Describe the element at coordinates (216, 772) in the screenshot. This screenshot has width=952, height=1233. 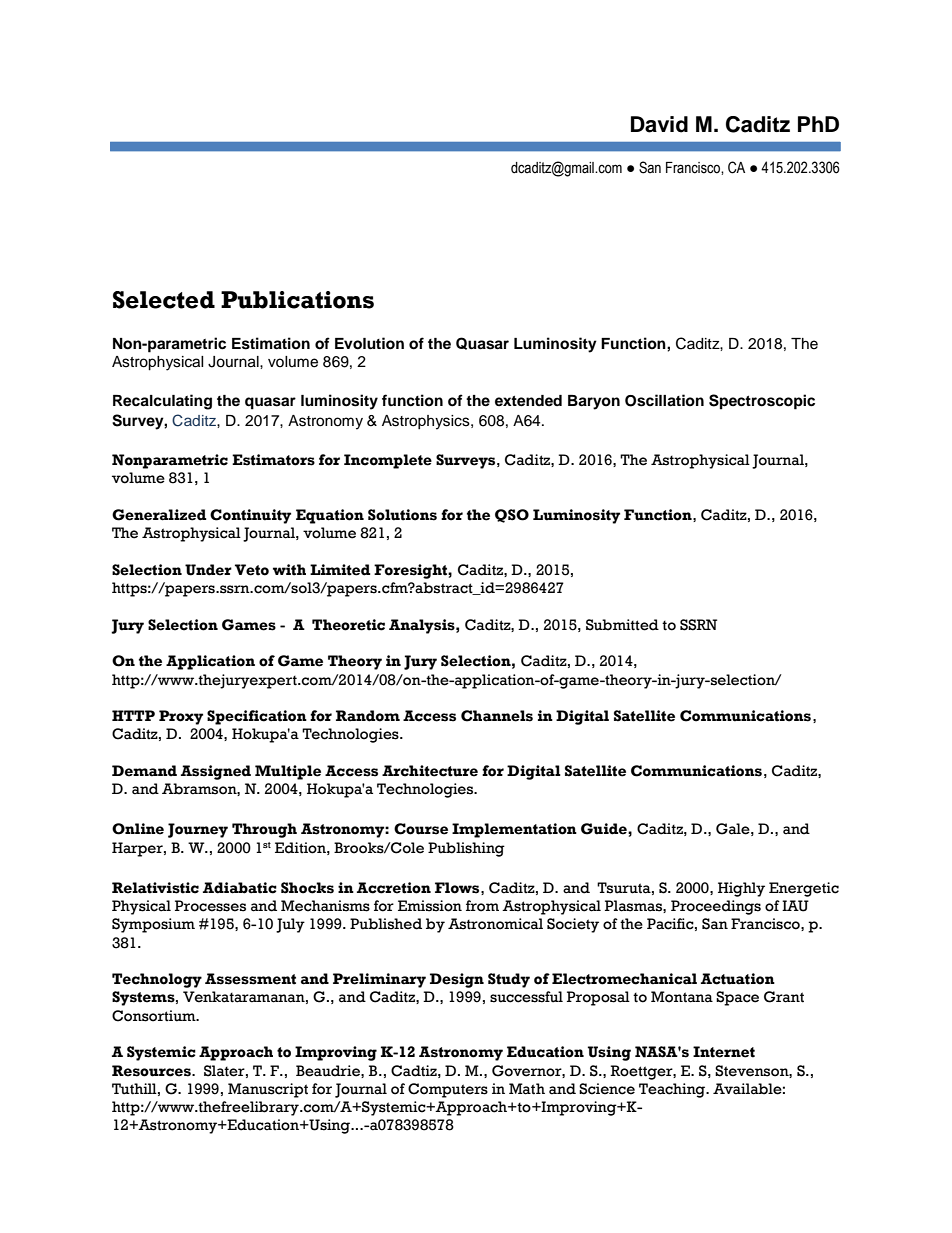
I see `Assigned` at that location.
